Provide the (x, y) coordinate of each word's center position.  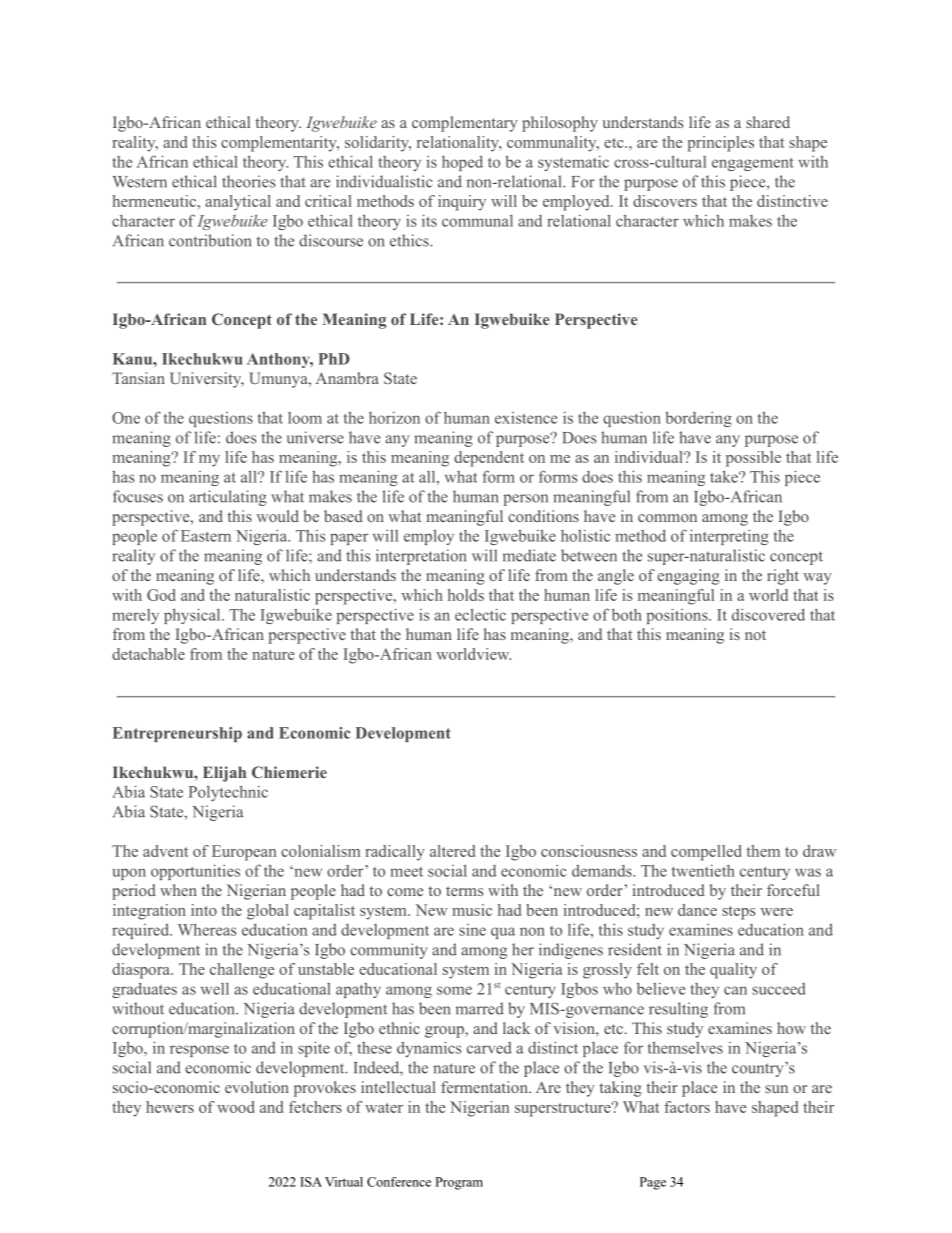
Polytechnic (228, 793)
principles (720, 144)
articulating (228, 498)
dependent (489, 459)
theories (248, 181)
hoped (462, 163)
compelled (706, 853)
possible (753, 459)
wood (236, 1107)
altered (452, 851)
